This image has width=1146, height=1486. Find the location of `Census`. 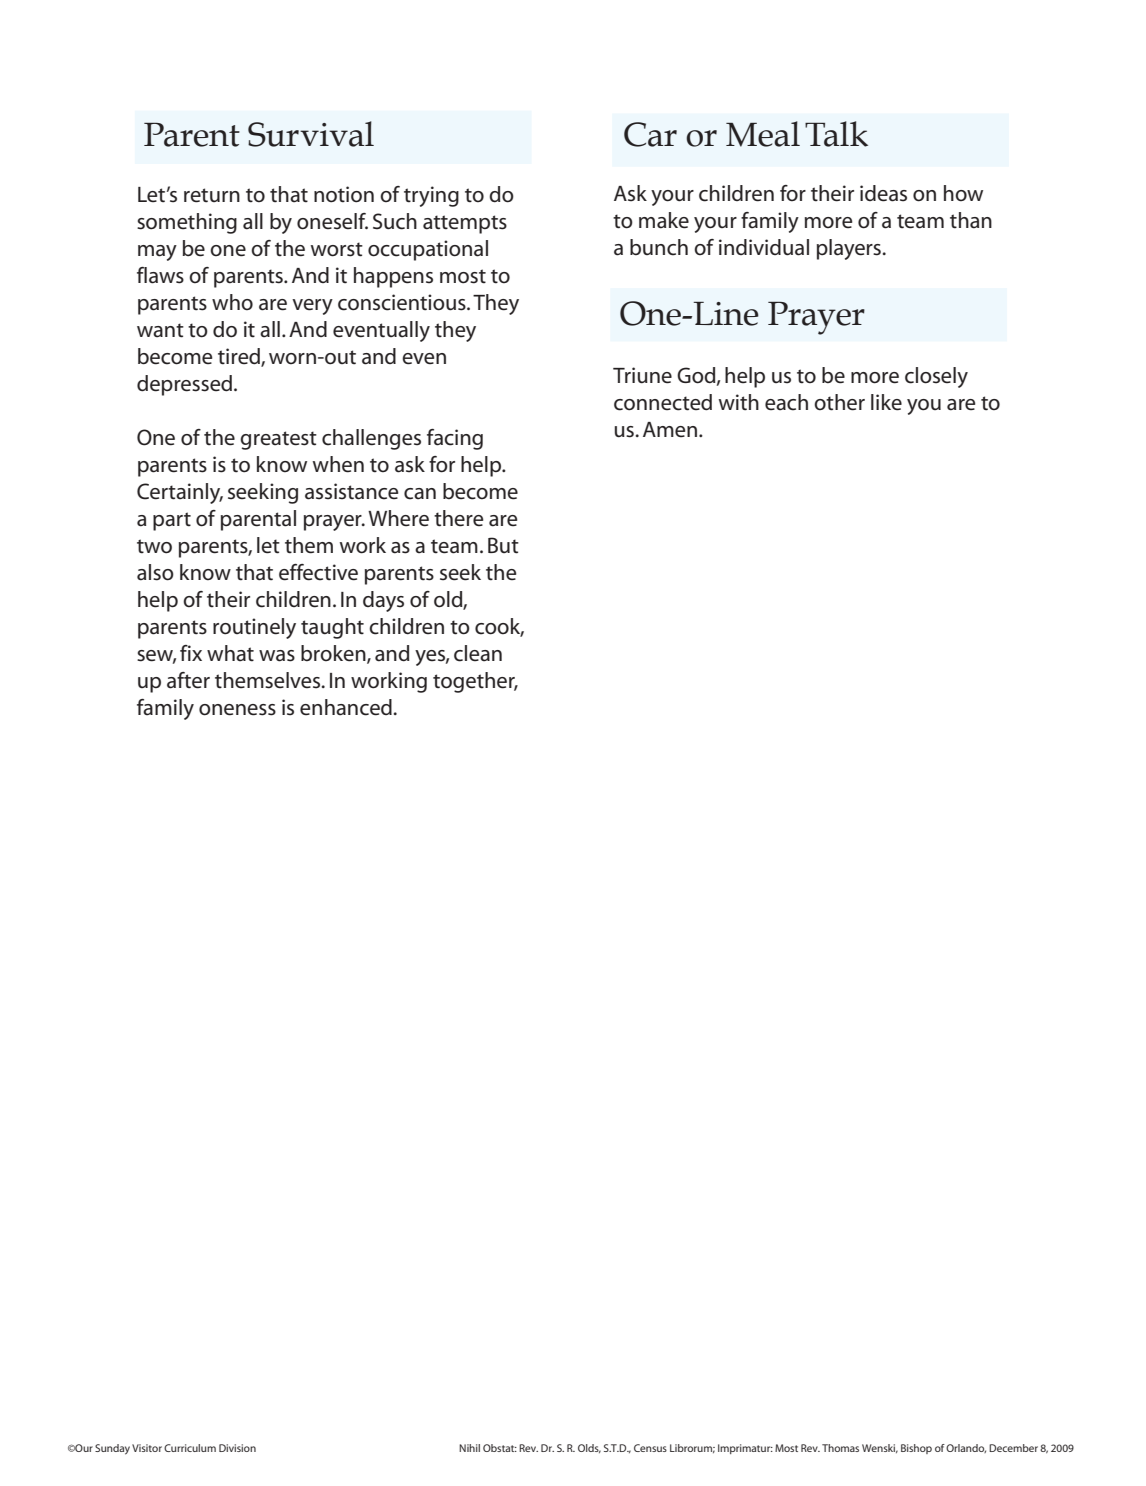

Census is located at coordinates (650, 1448).
